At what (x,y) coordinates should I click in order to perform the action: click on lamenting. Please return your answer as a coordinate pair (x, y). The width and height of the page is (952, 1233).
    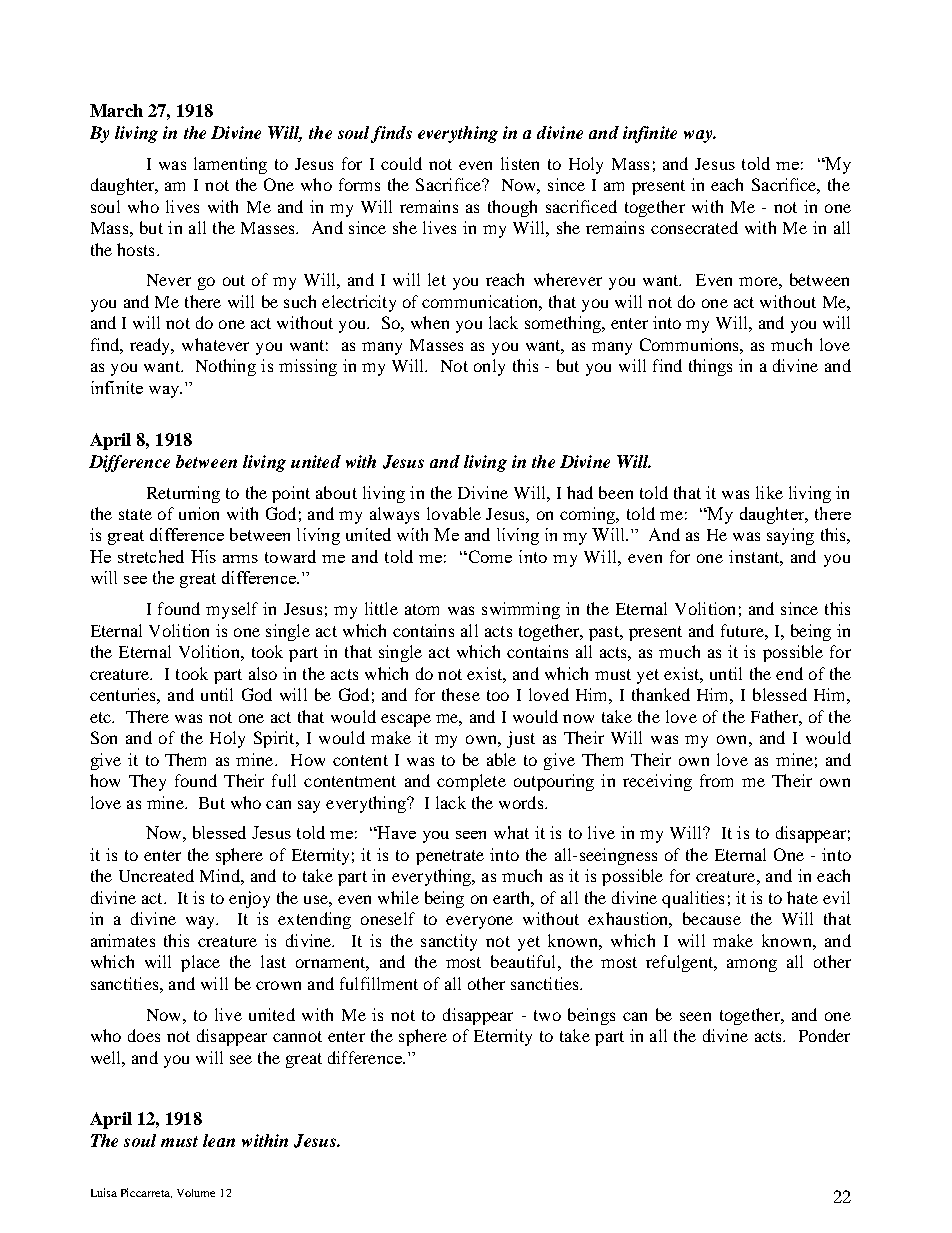
    Looking at the image, I should click on (230, 165).
